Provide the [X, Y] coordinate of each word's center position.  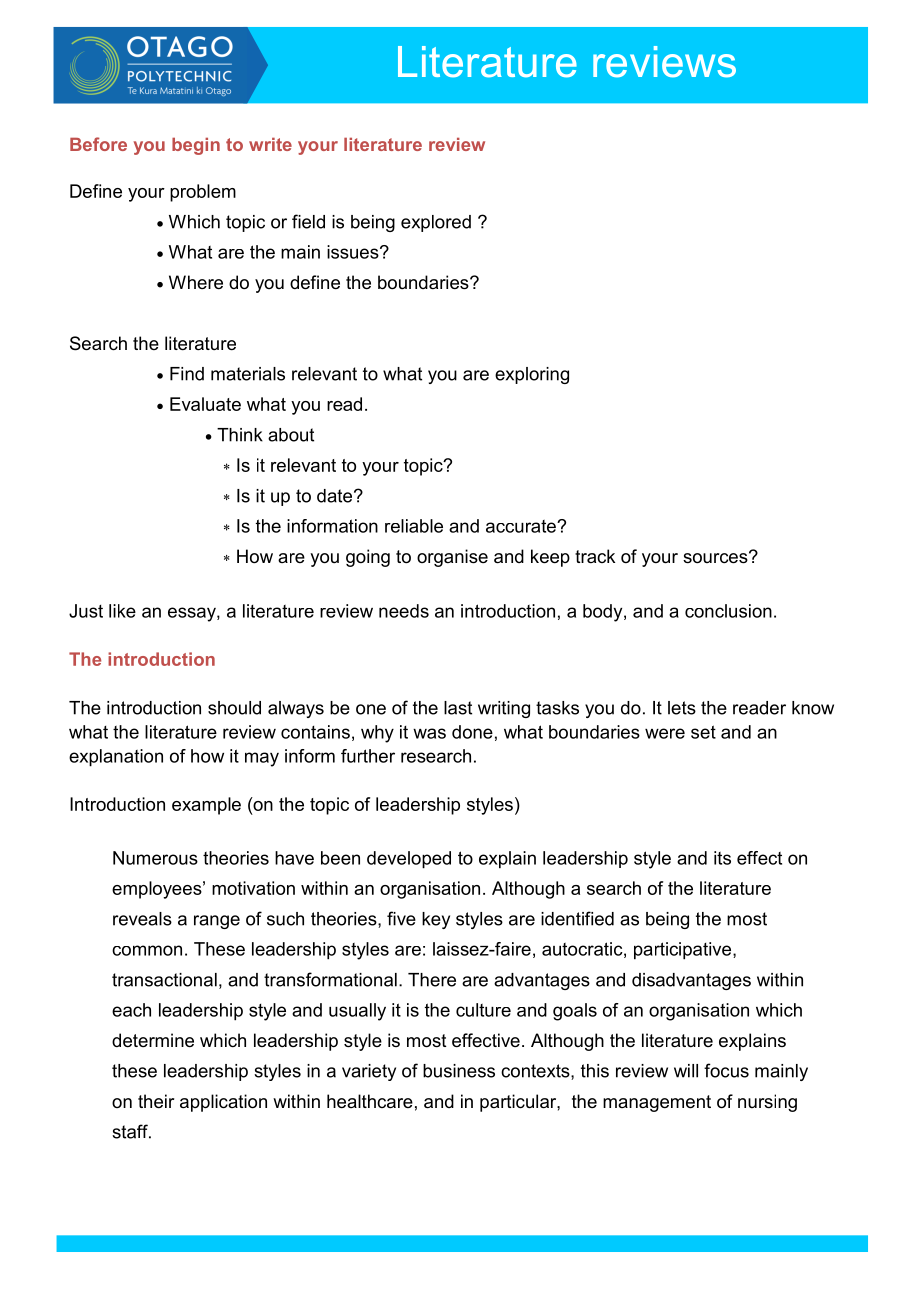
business [459, 1071]
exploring [532, 375]
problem [203, 193]
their [156, 1101]
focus [726, 1070]
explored [436, 223]
